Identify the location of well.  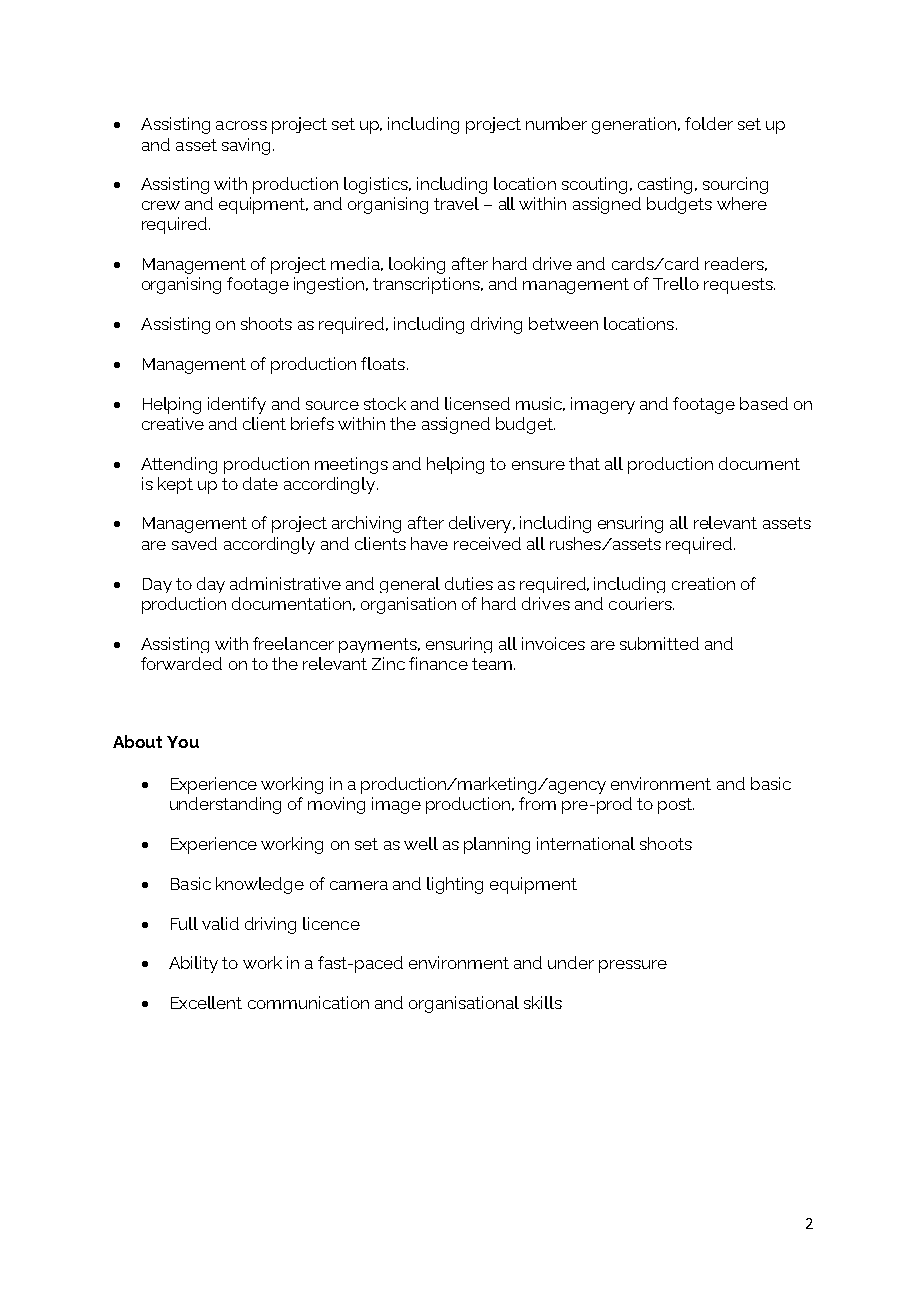
(421, 843).
